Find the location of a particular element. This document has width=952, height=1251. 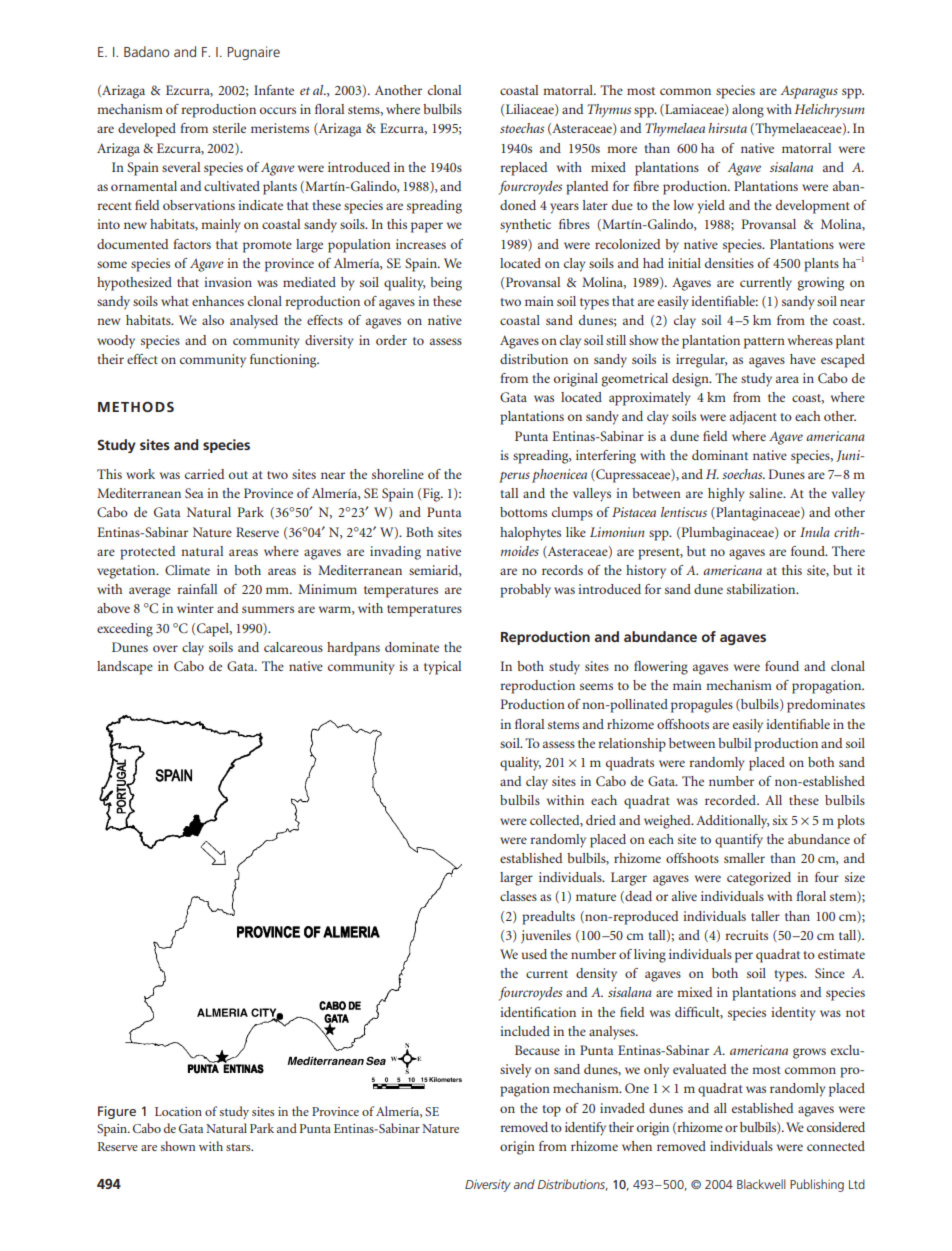

top is located at coordinates (551, 1111).
